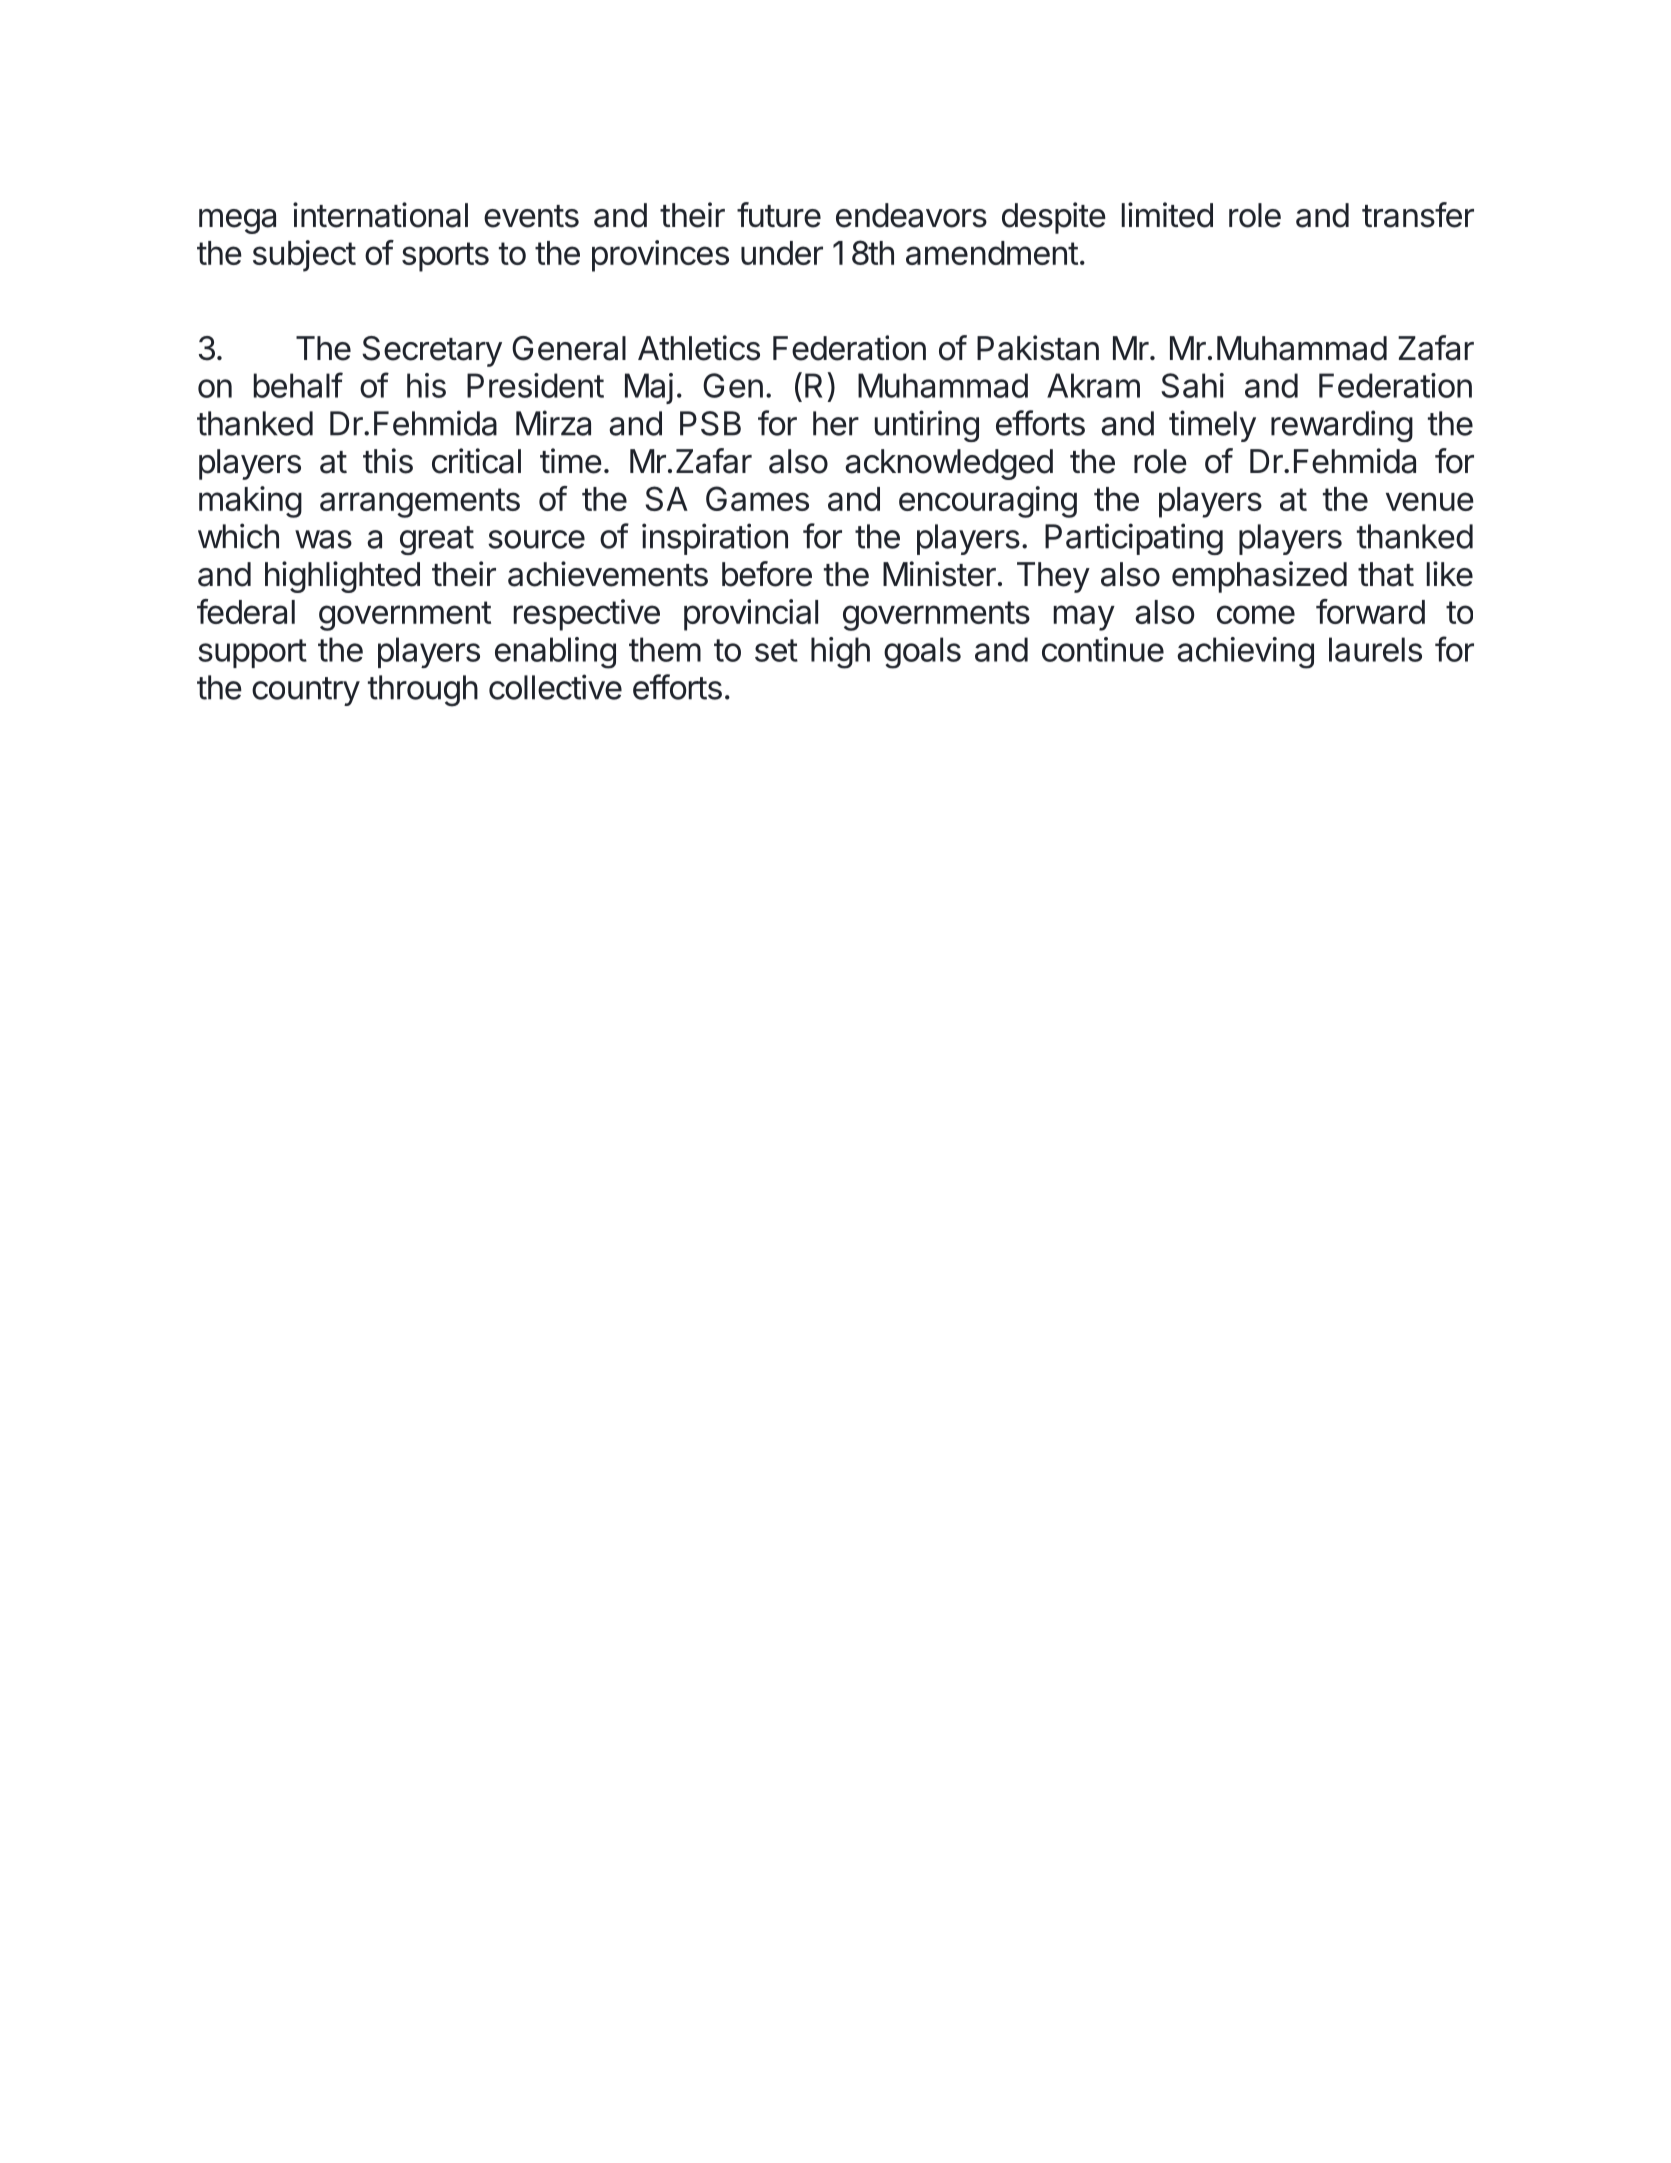  I want to click on international, so click(380, 215).
